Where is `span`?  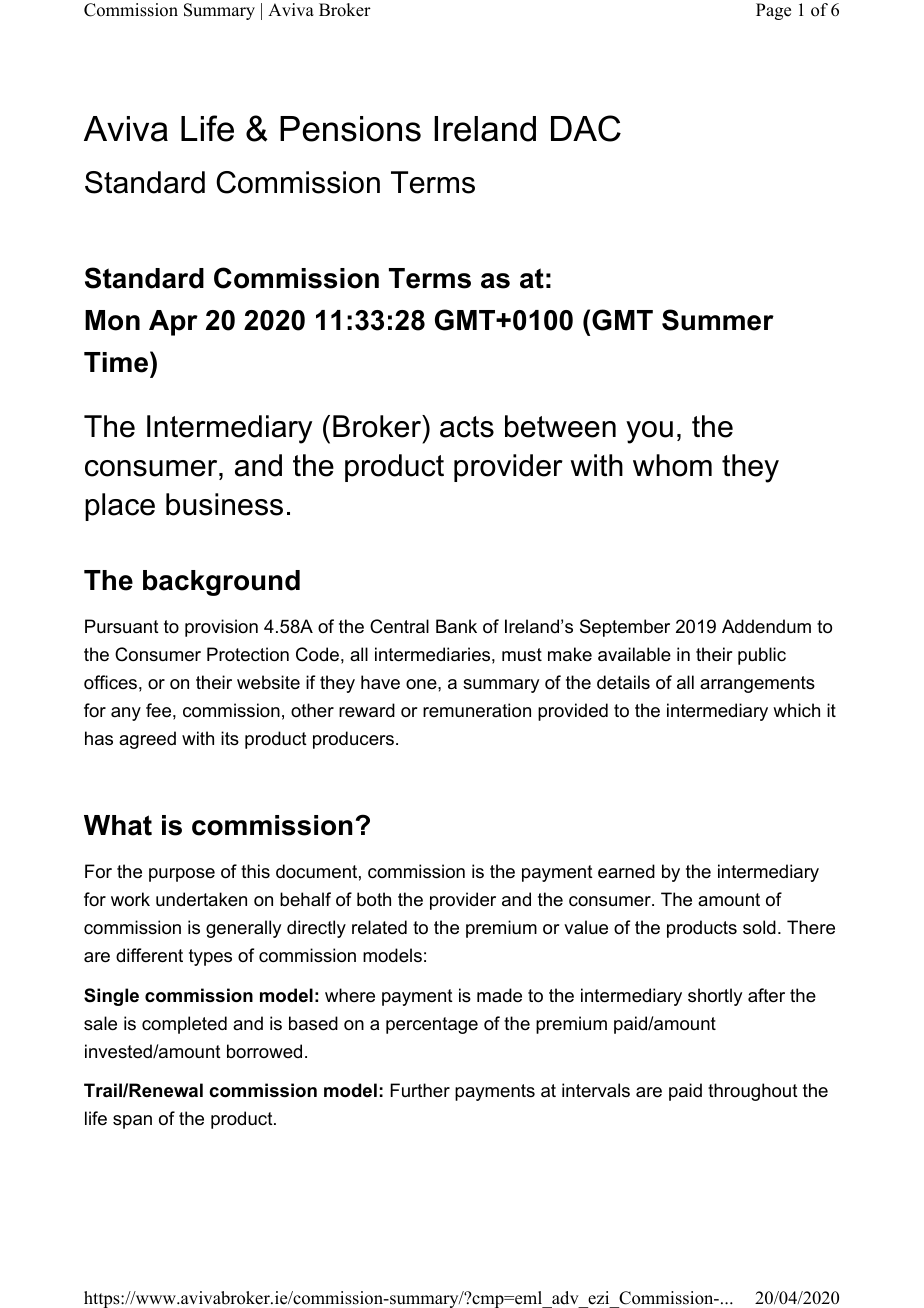
span is located at coordinates (132, 1122).
